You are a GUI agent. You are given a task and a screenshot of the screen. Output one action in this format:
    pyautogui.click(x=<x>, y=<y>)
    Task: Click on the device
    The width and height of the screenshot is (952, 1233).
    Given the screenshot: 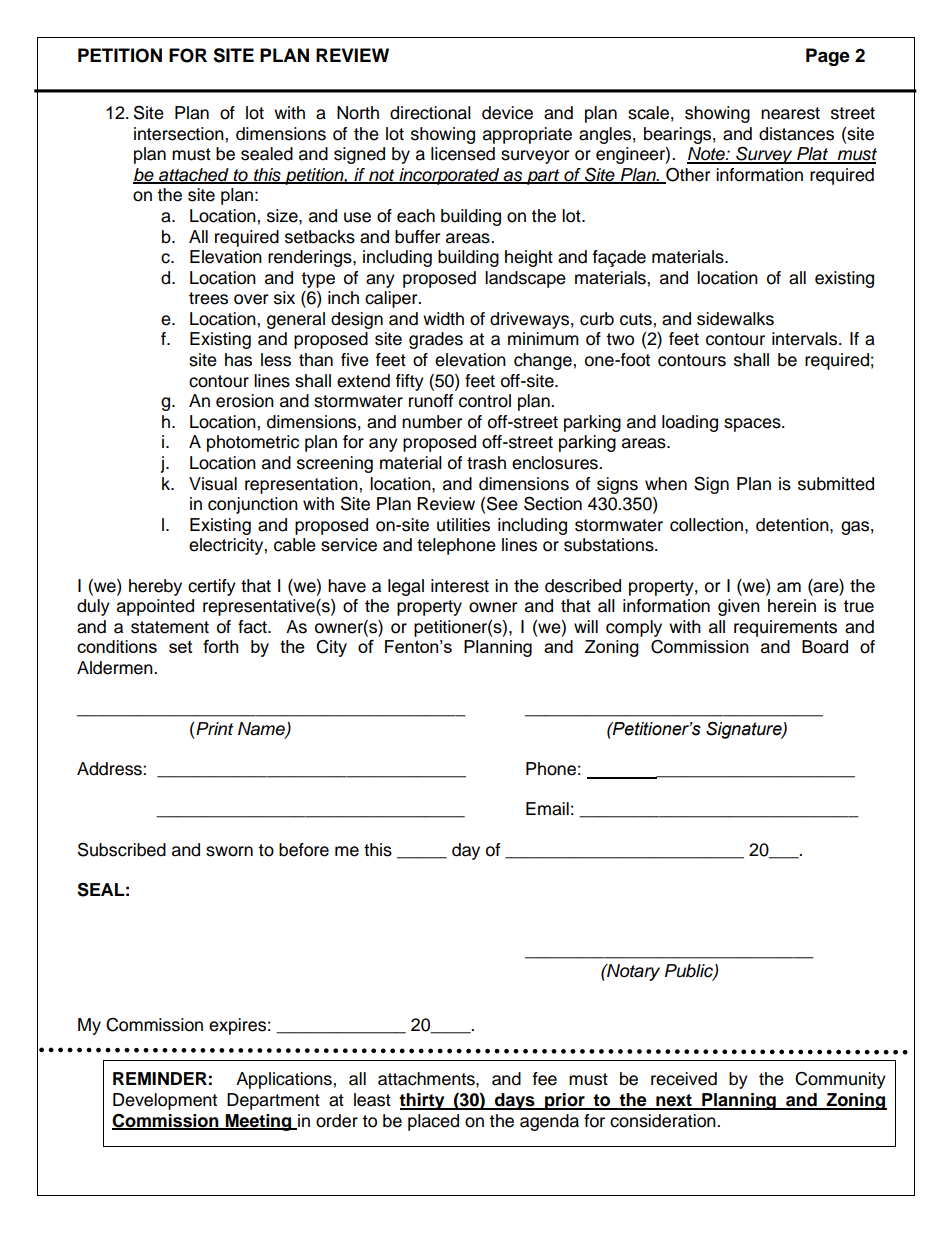 What is the action you would take?
    pyautogui.click(x=507, y=113)
